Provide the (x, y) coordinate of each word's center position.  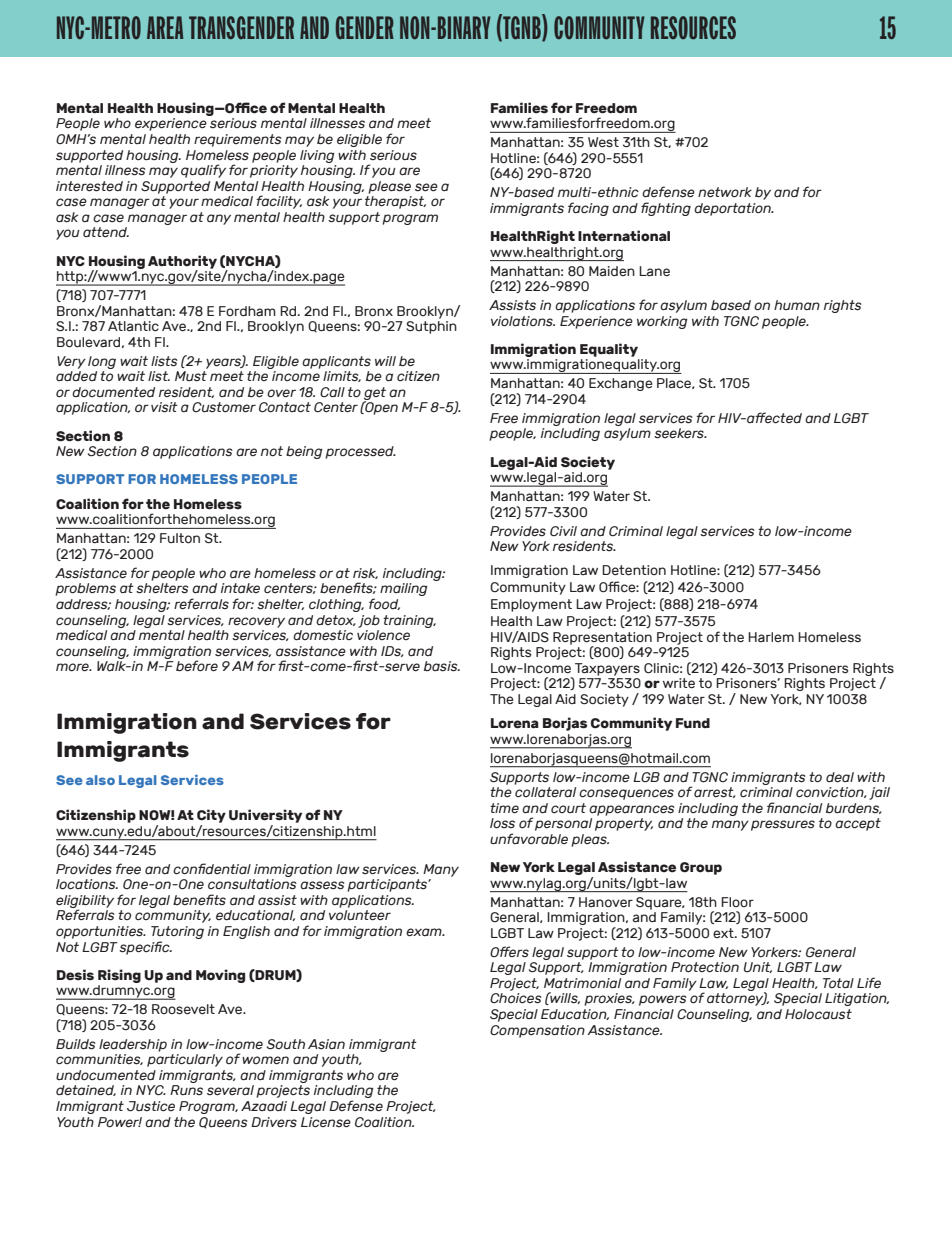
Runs (186, 1090)
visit (164, 407)
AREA (165, 27)
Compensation (537, 1031)
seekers (680, 433)
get (375, 394)
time (504, 808)
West (603, 142)
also (100, 780)
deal (840, 777)
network (725, 192)
